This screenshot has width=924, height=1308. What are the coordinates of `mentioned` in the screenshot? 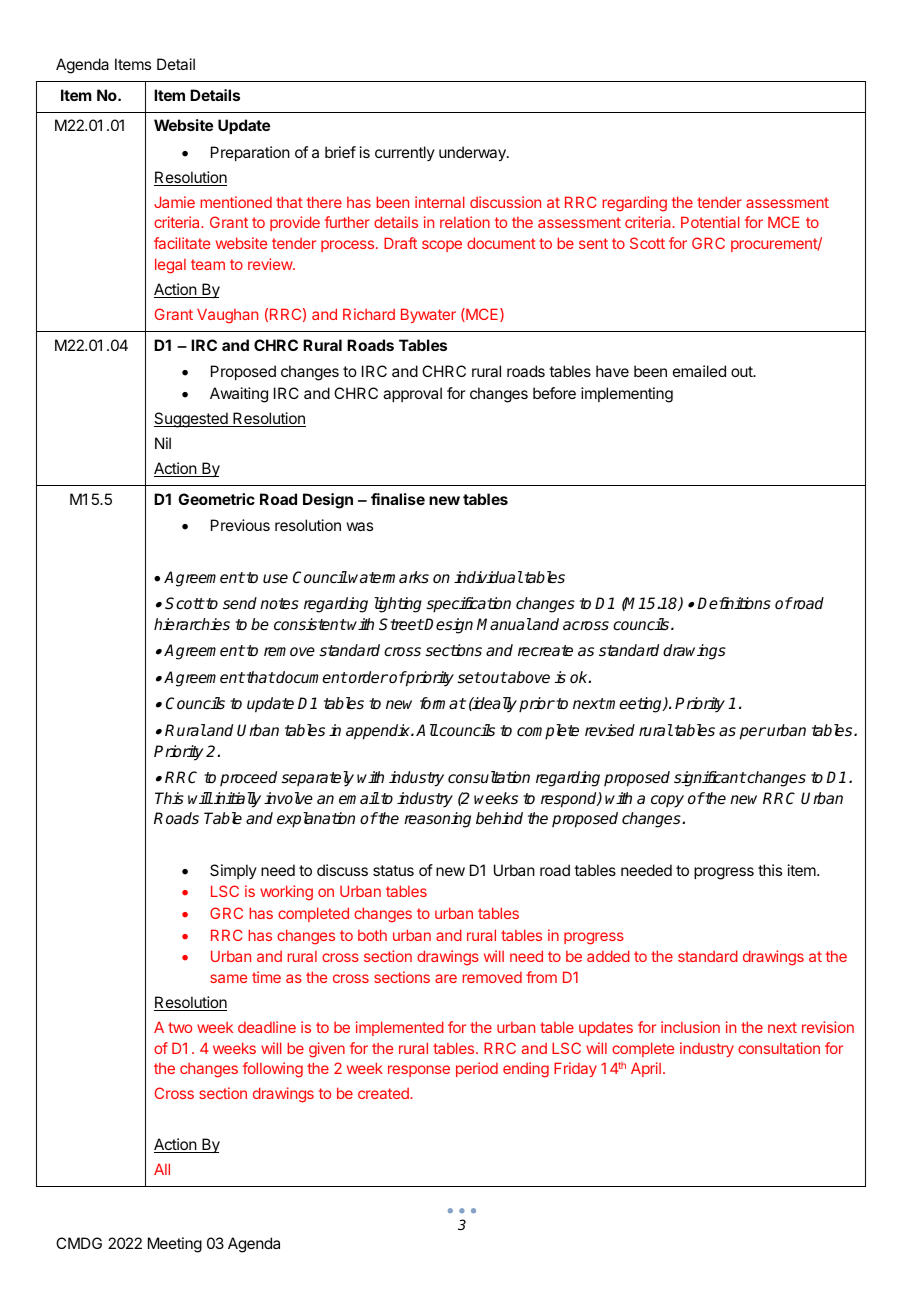 It's located at (236, 202).
